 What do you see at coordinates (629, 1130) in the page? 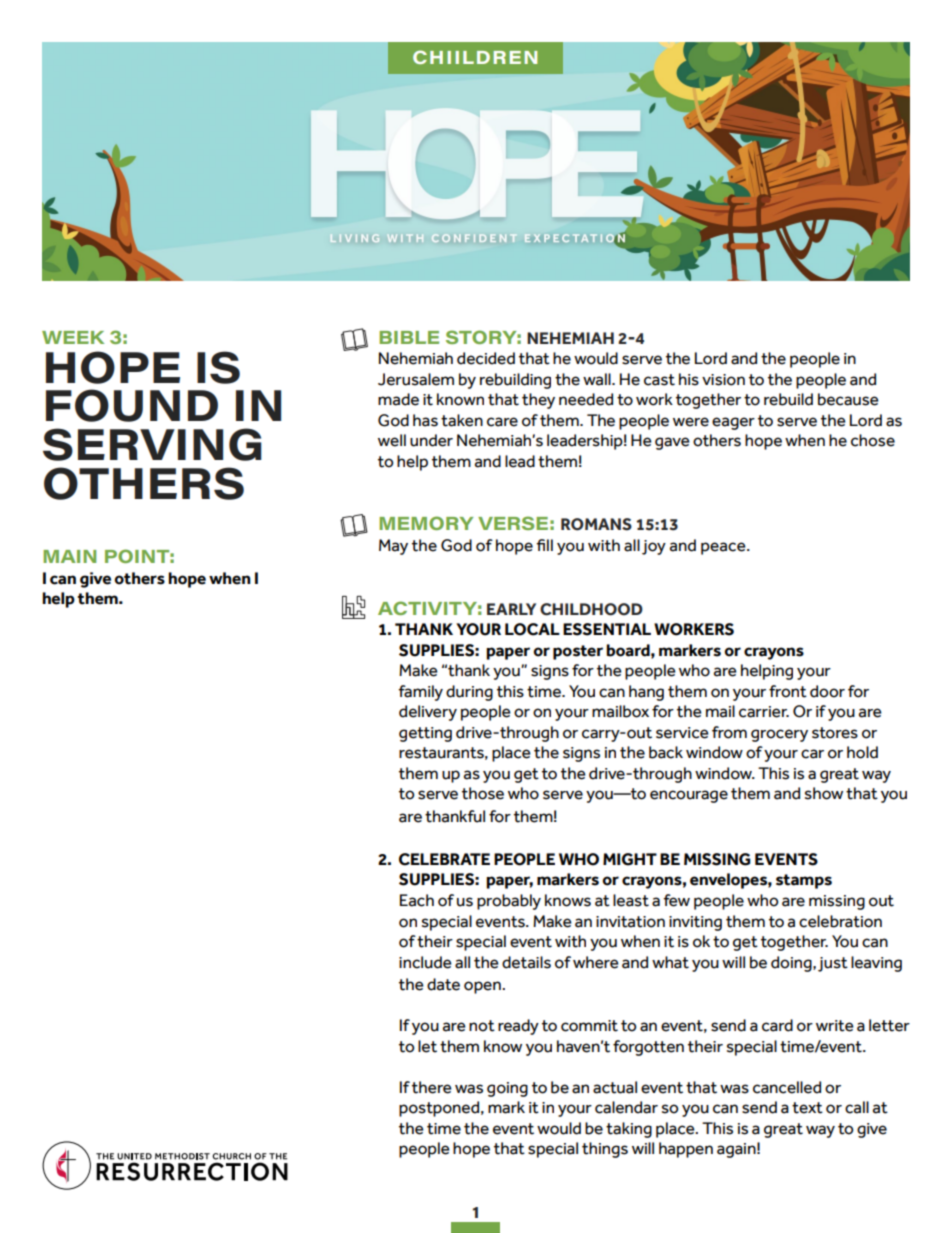
I see `taking` at bounding box center [629, 1130].
